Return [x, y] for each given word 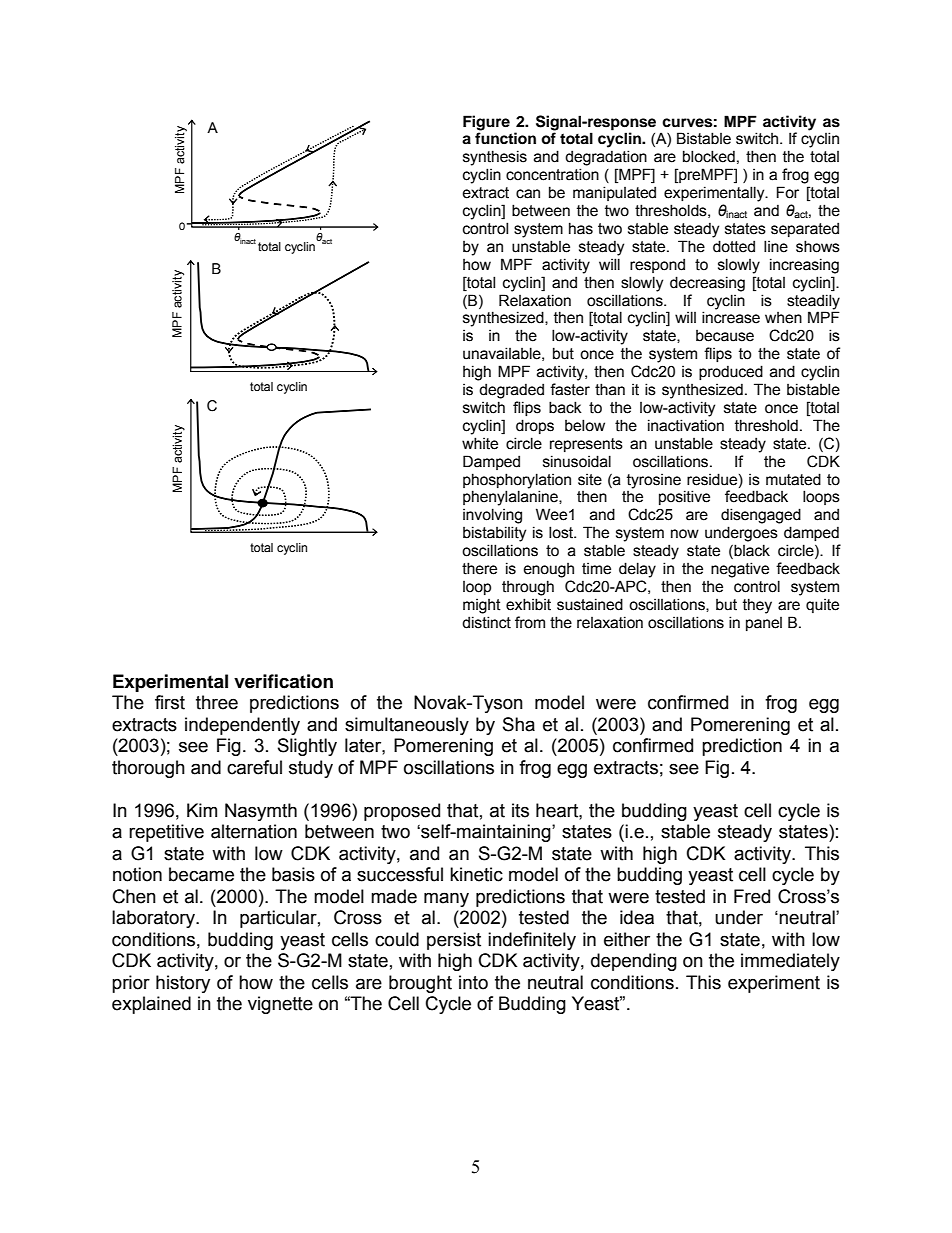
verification [283, 681]
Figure [486, 123]
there [479, 568]
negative [740, 570]
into [473, 982]
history [183, 984]
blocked [709, 156]
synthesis [495, 158]
